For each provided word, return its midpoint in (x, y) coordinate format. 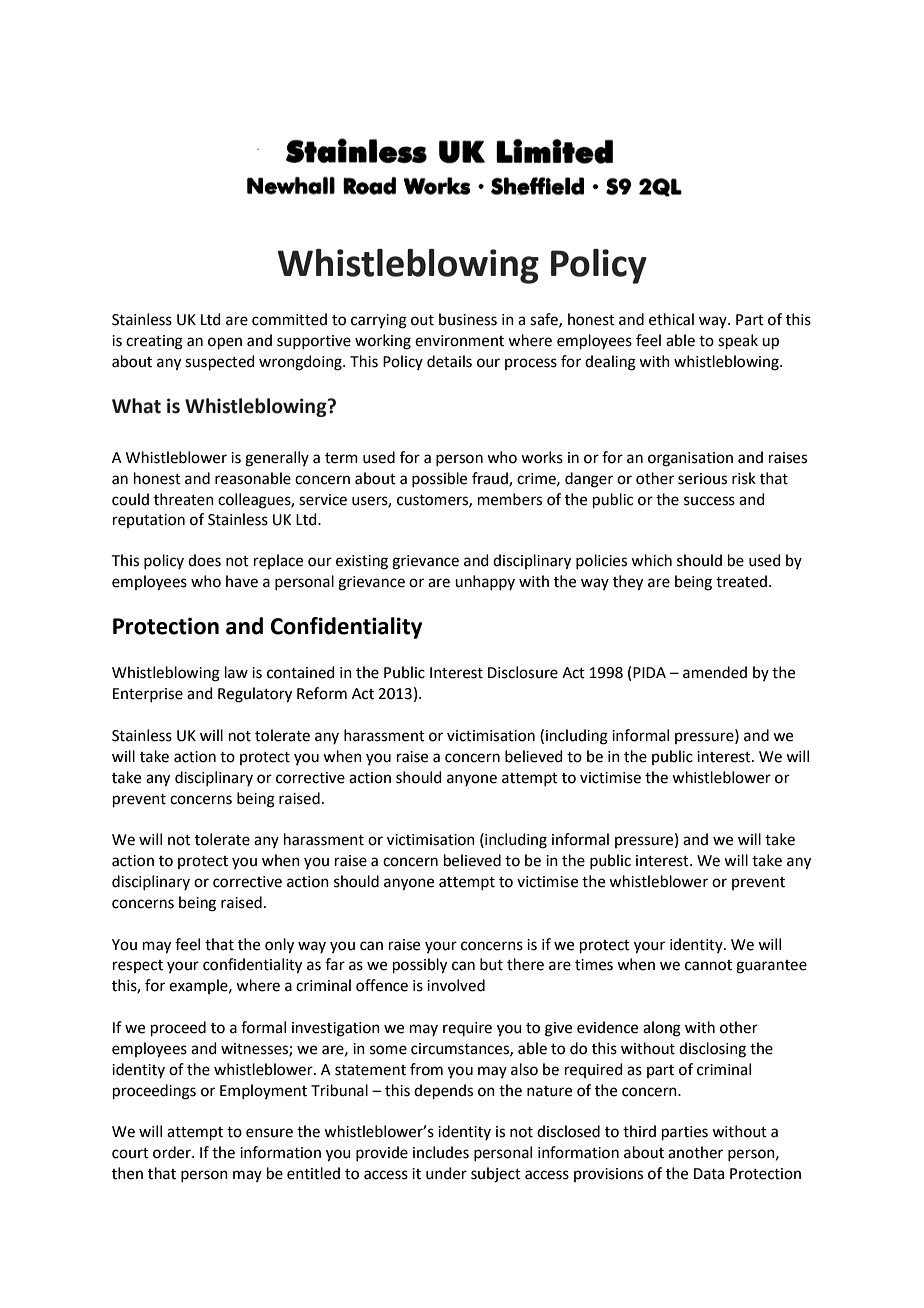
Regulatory (255, 695)
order (173, 1152)
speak (738, 341)
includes (441, 1152)
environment (459, 341)
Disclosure (523, 672)
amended (715, 672)
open (225, 343)
